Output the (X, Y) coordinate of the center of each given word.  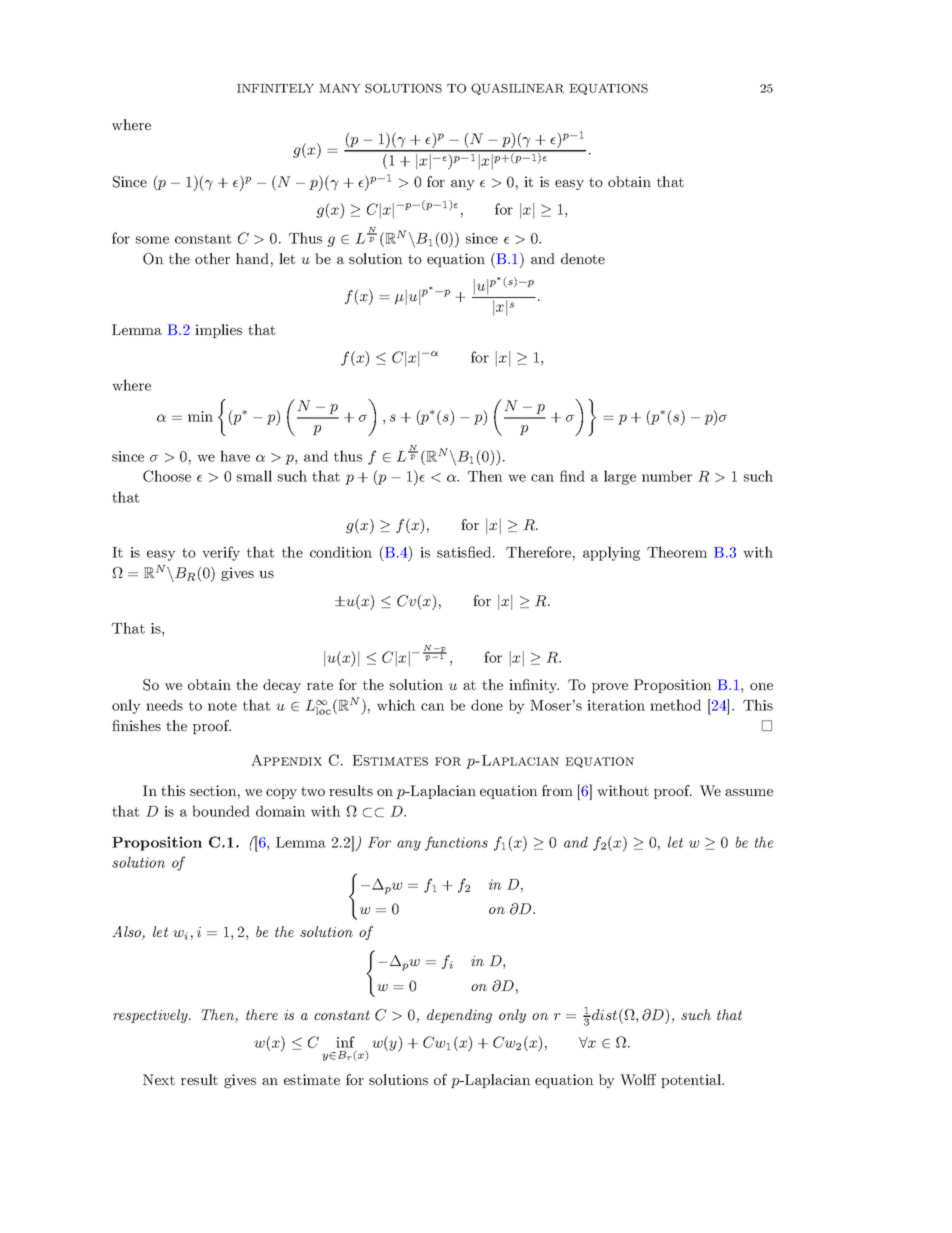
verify (221, 553)
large (620, 477)
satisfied (465, 552)
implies (218, 331)
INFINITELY (275, 88)
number (667, 476)
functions (456, 843)
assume (749, 792)
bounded (221, 811)
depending (459, 1016)
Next (159, 1079)
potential (692, 1081)
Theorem (677, 552)
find (572, 476)
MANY (340, 88)
